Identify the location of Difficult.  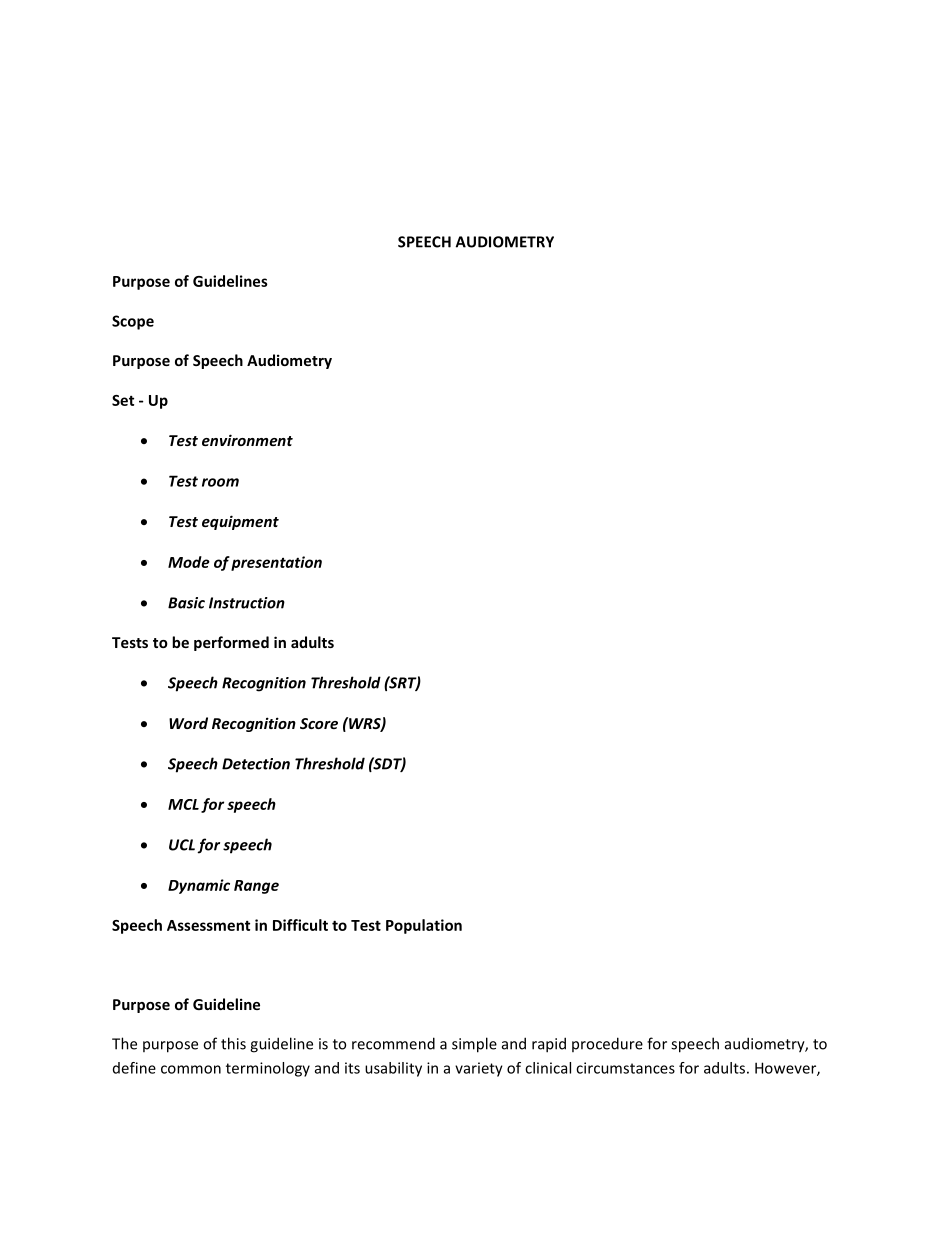
(300, 925).
